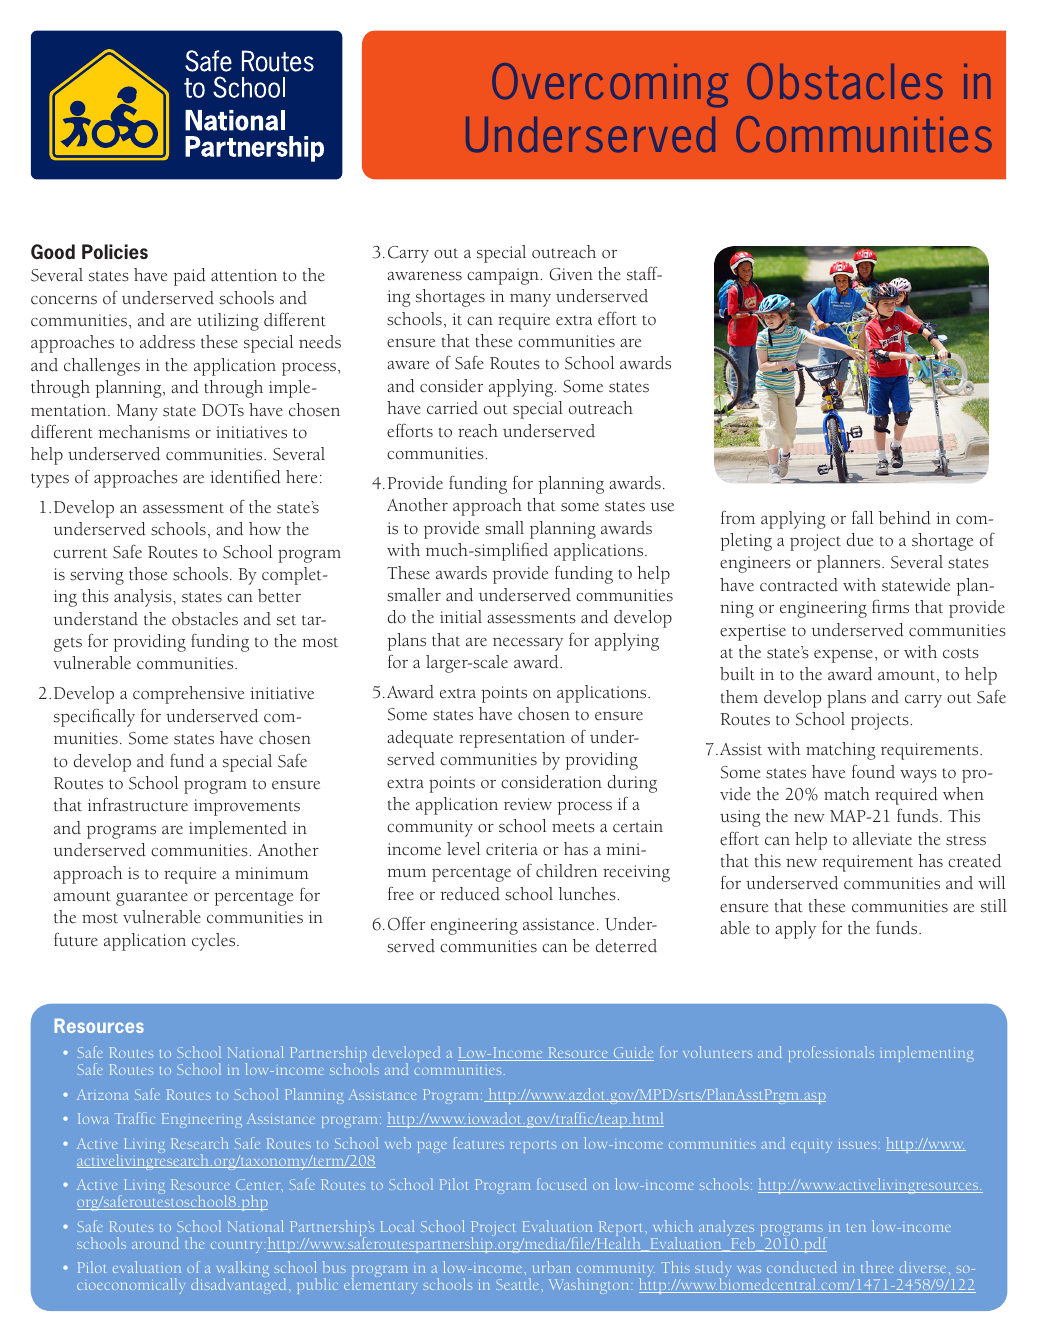 Image resolution: width=1038 pixels, height=1343 pixels. What do you see at coordinates (155, 1243) in the screenshot?
I see `around` at bounding box center [155, 1243].
